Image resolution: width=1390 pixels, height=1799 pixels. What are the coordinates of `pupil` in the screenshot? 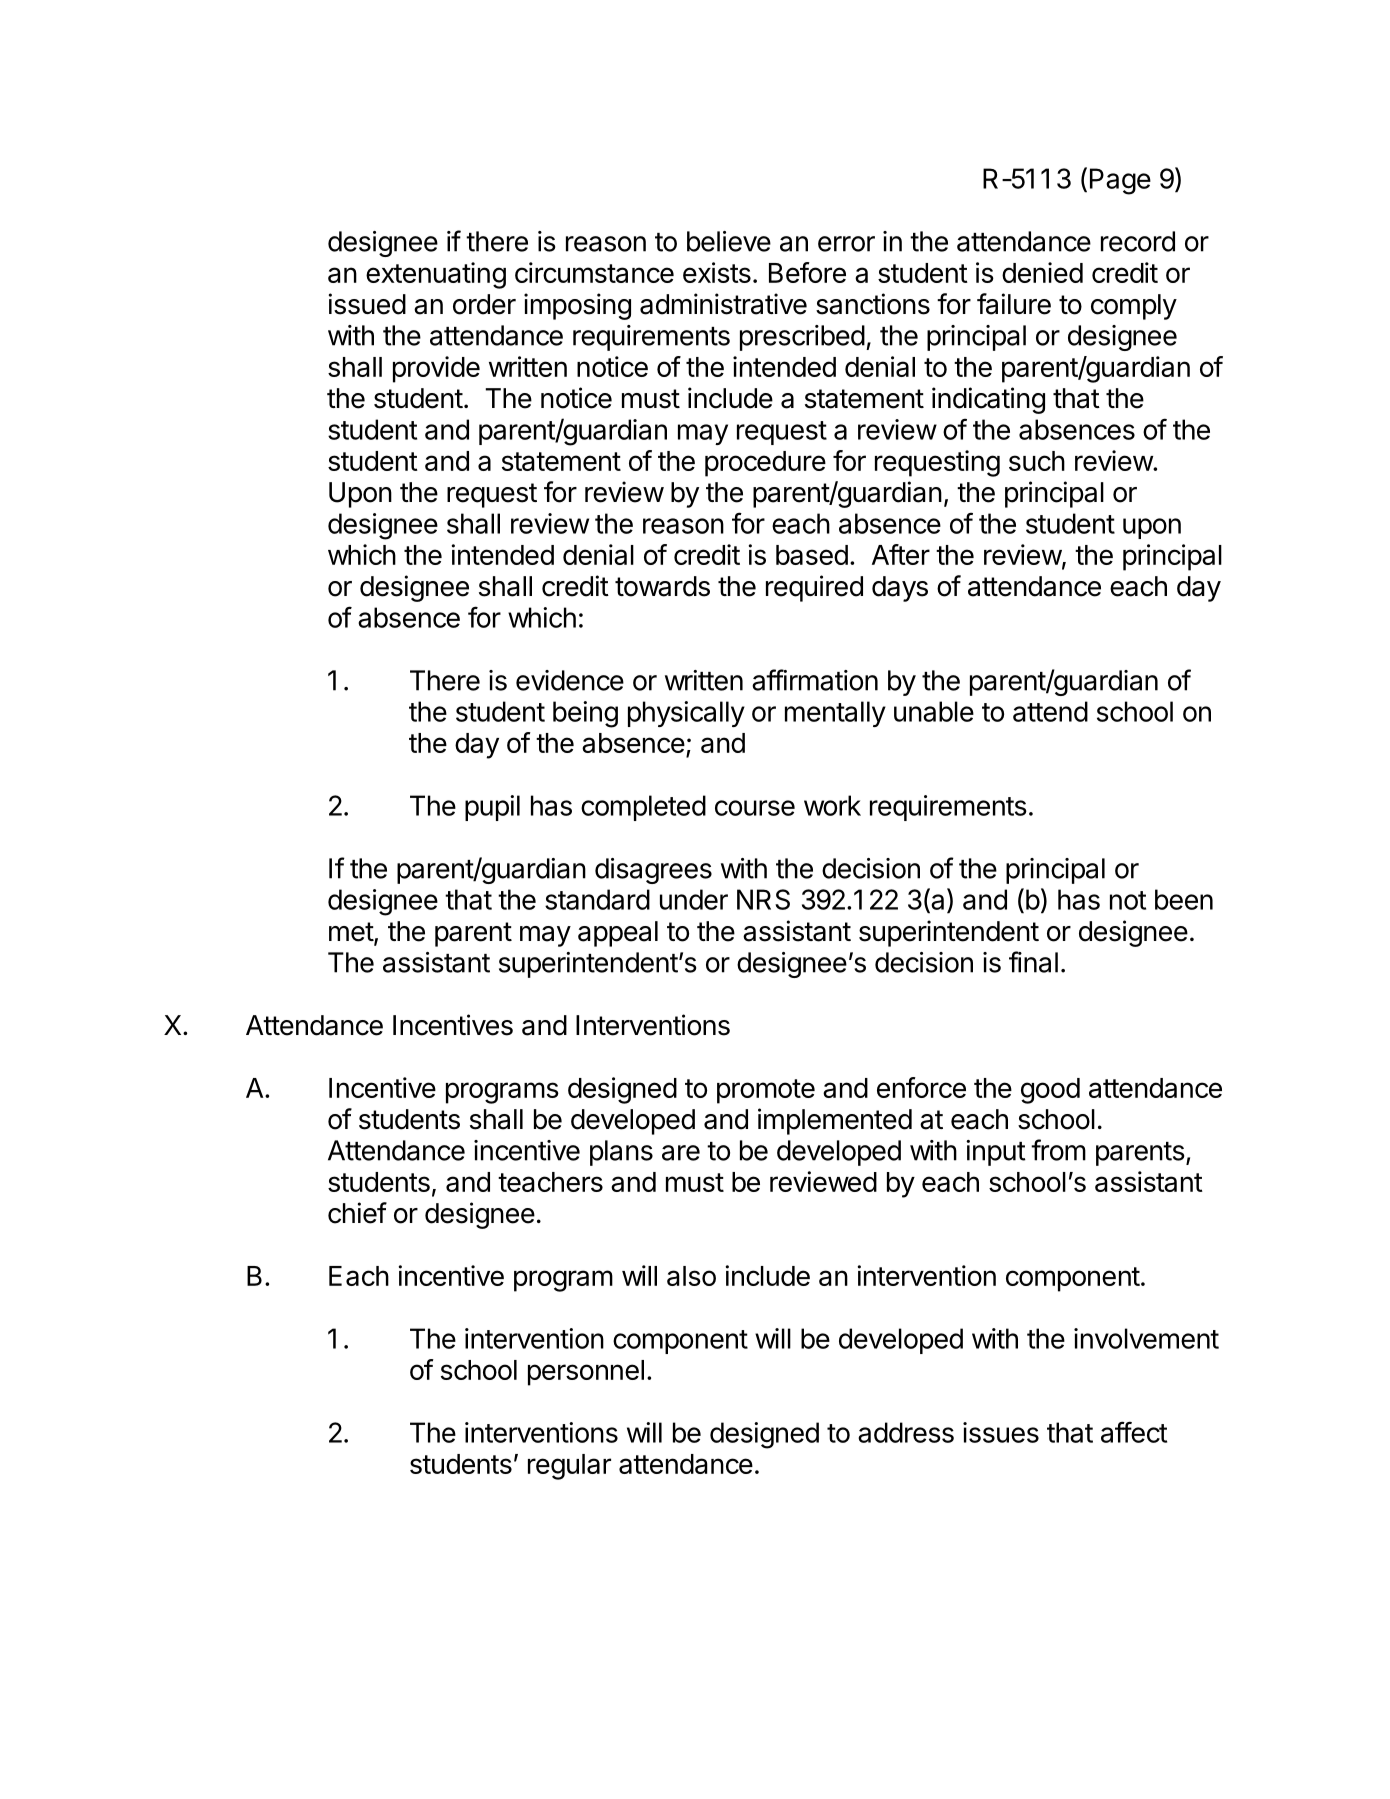 It's located at (492, 808).
